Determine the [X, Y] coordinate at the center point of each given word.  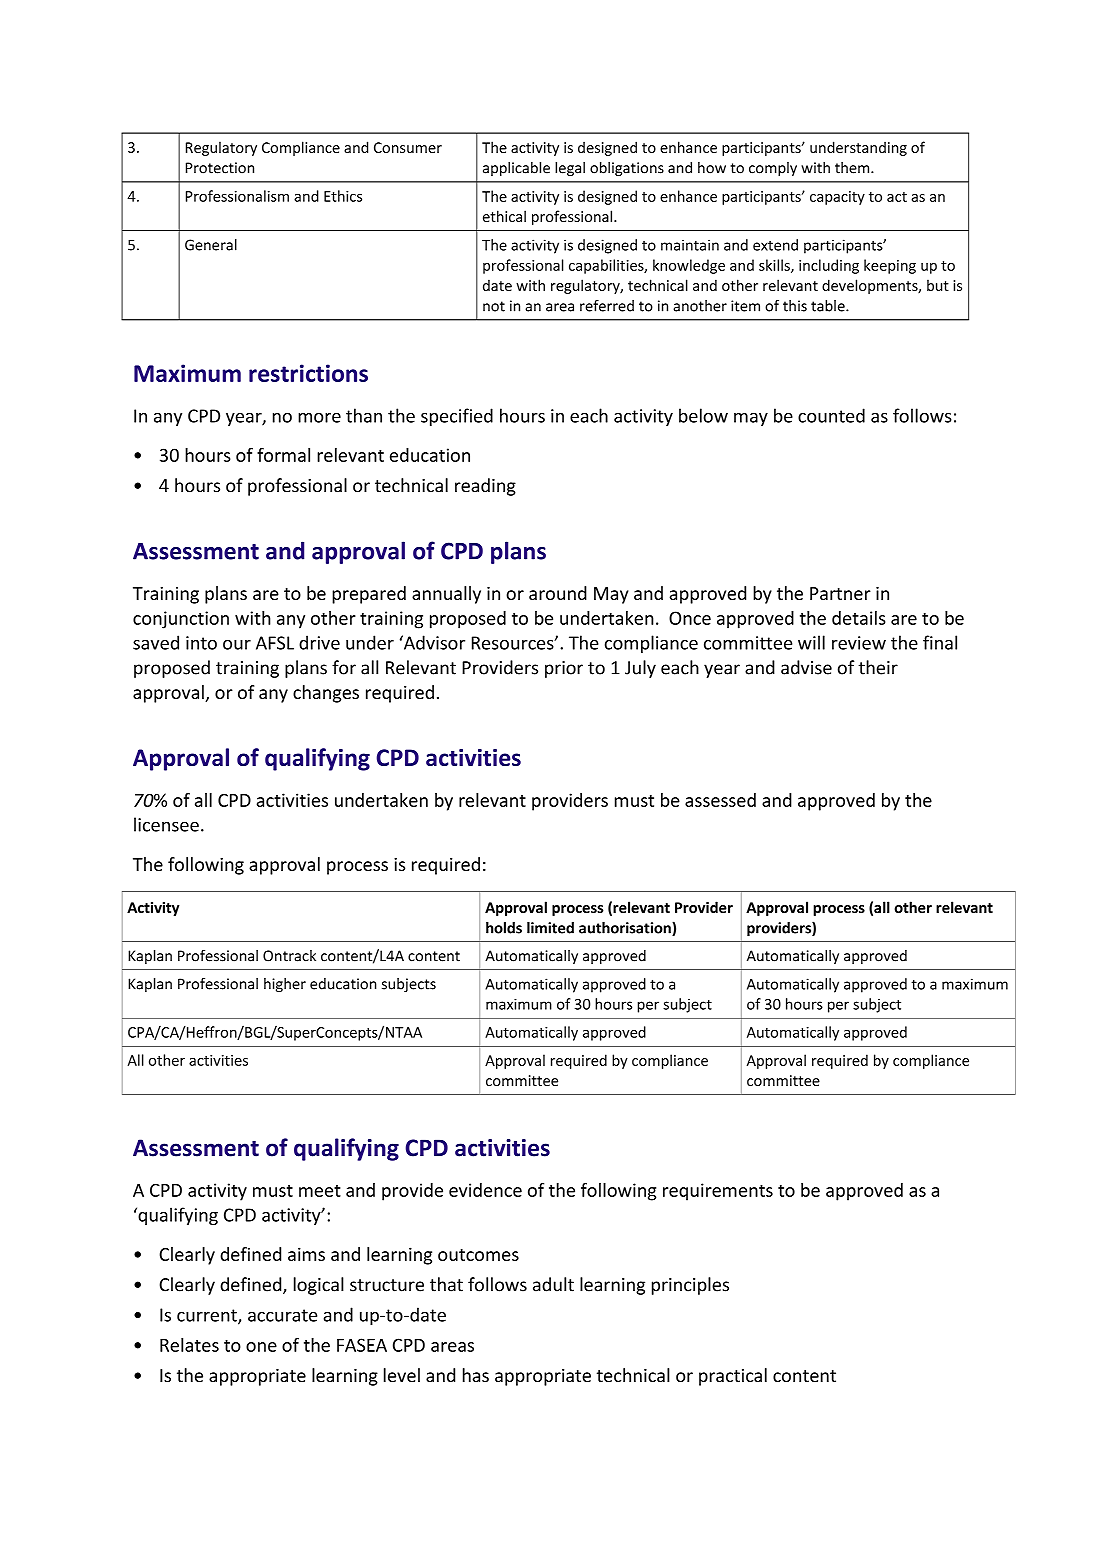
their [878, 667]
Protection [220, 168]
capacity [837, 198]
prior [564, 669]
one [261, 1347]
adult [553, 1284]
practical [733, 1377]
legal [570, 169]
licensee [166, 824]
